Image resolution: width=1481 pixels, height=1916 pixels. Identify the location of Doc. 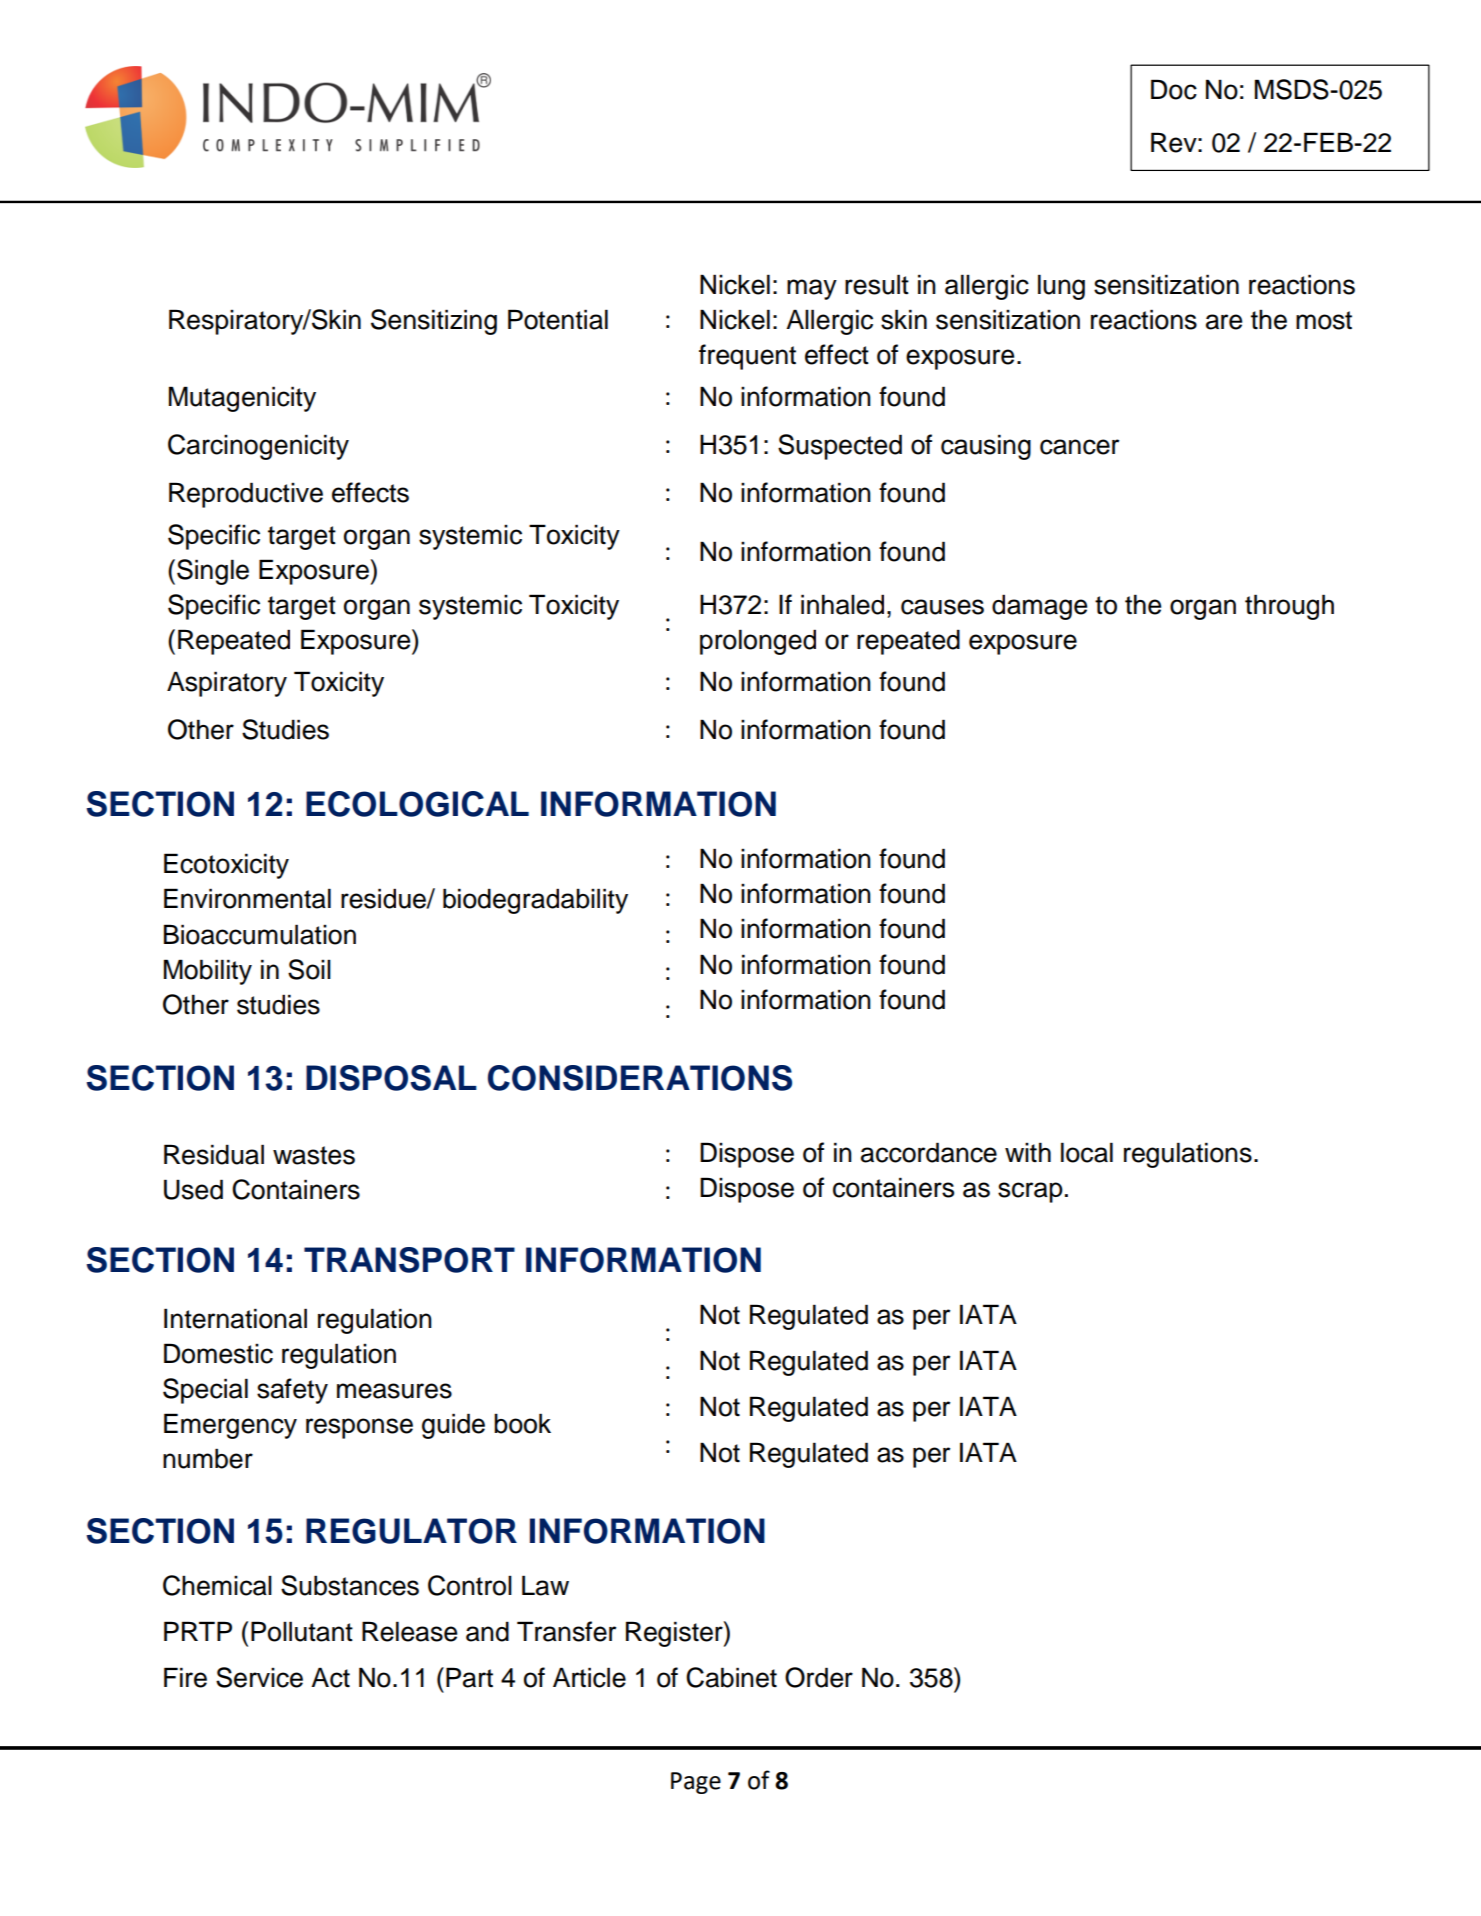
(1174, 89).
